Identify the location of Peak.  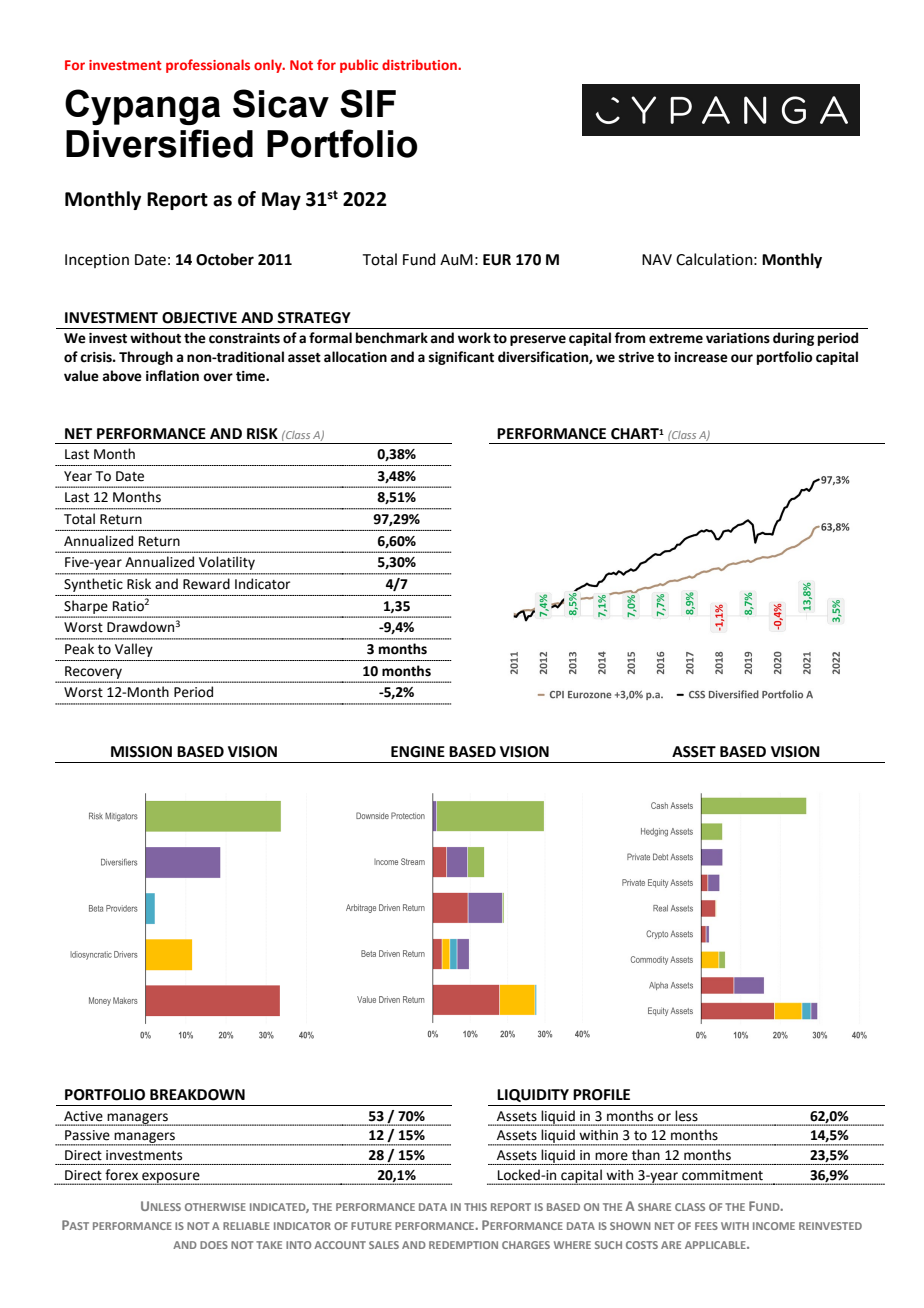
(79, 649).
